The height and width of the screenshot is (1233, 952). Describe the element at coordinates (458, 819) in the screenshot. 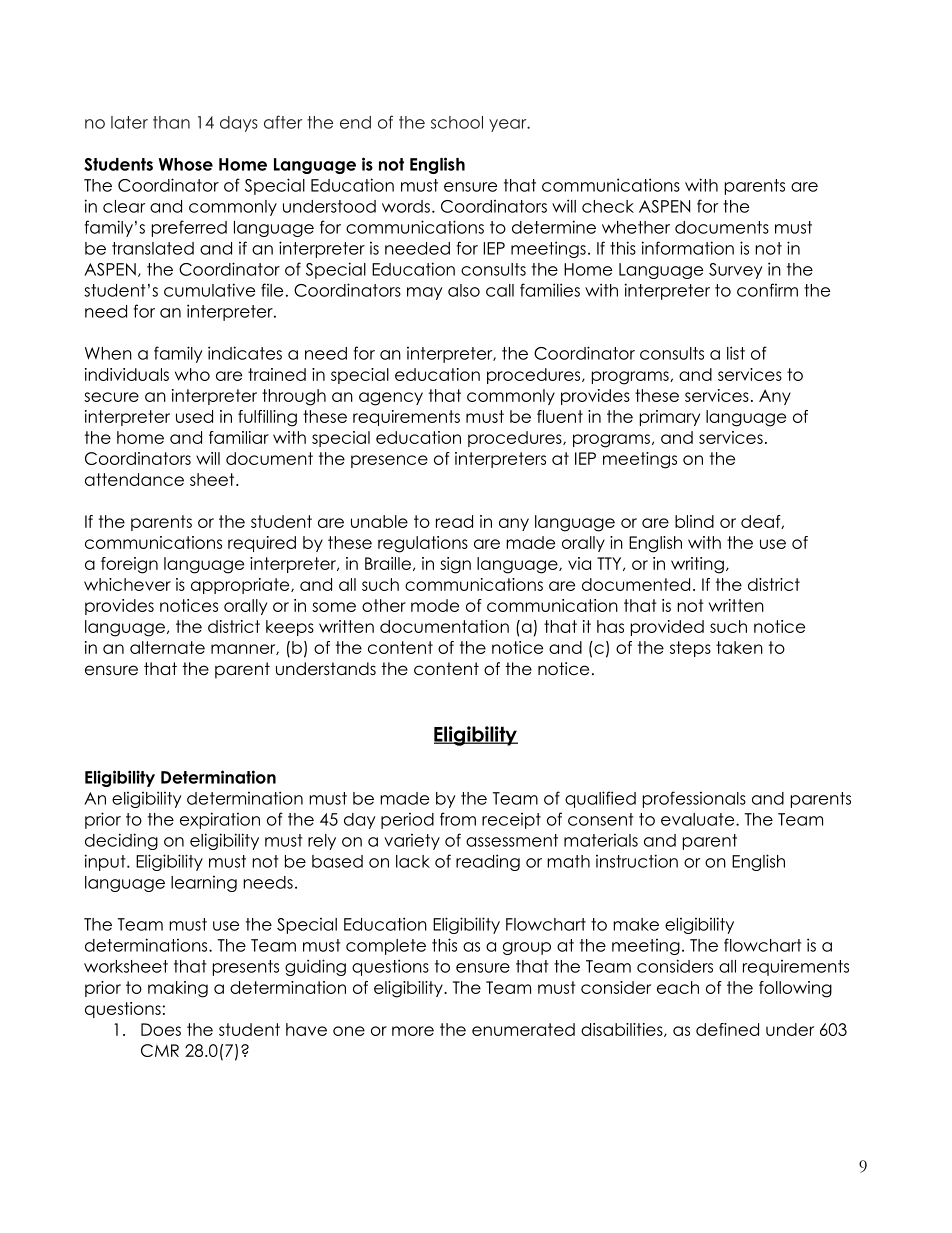

I see `from` at that location.
